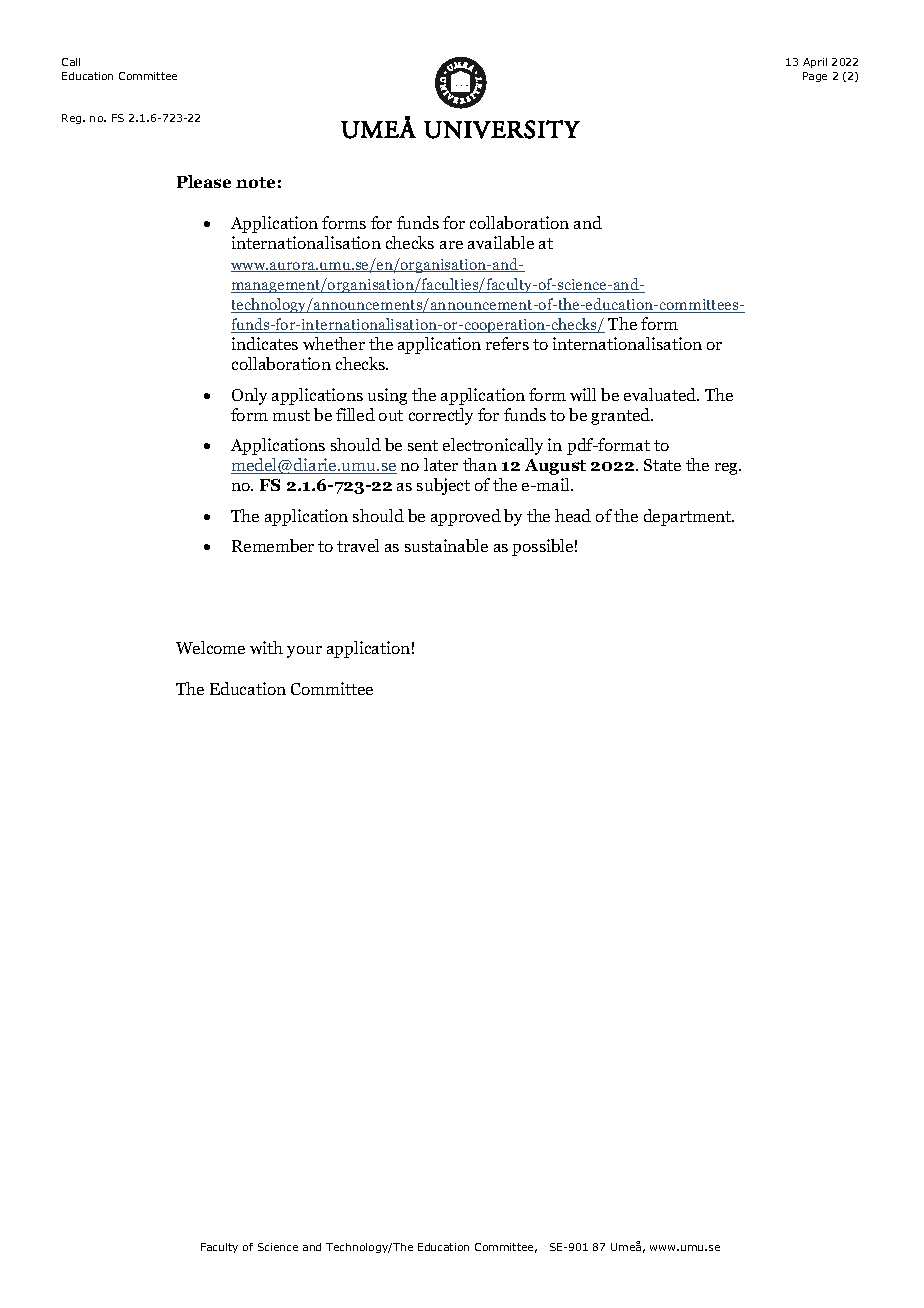 The height and width of the document is (1308, 924). I want to click on available, so click(501, 242).
